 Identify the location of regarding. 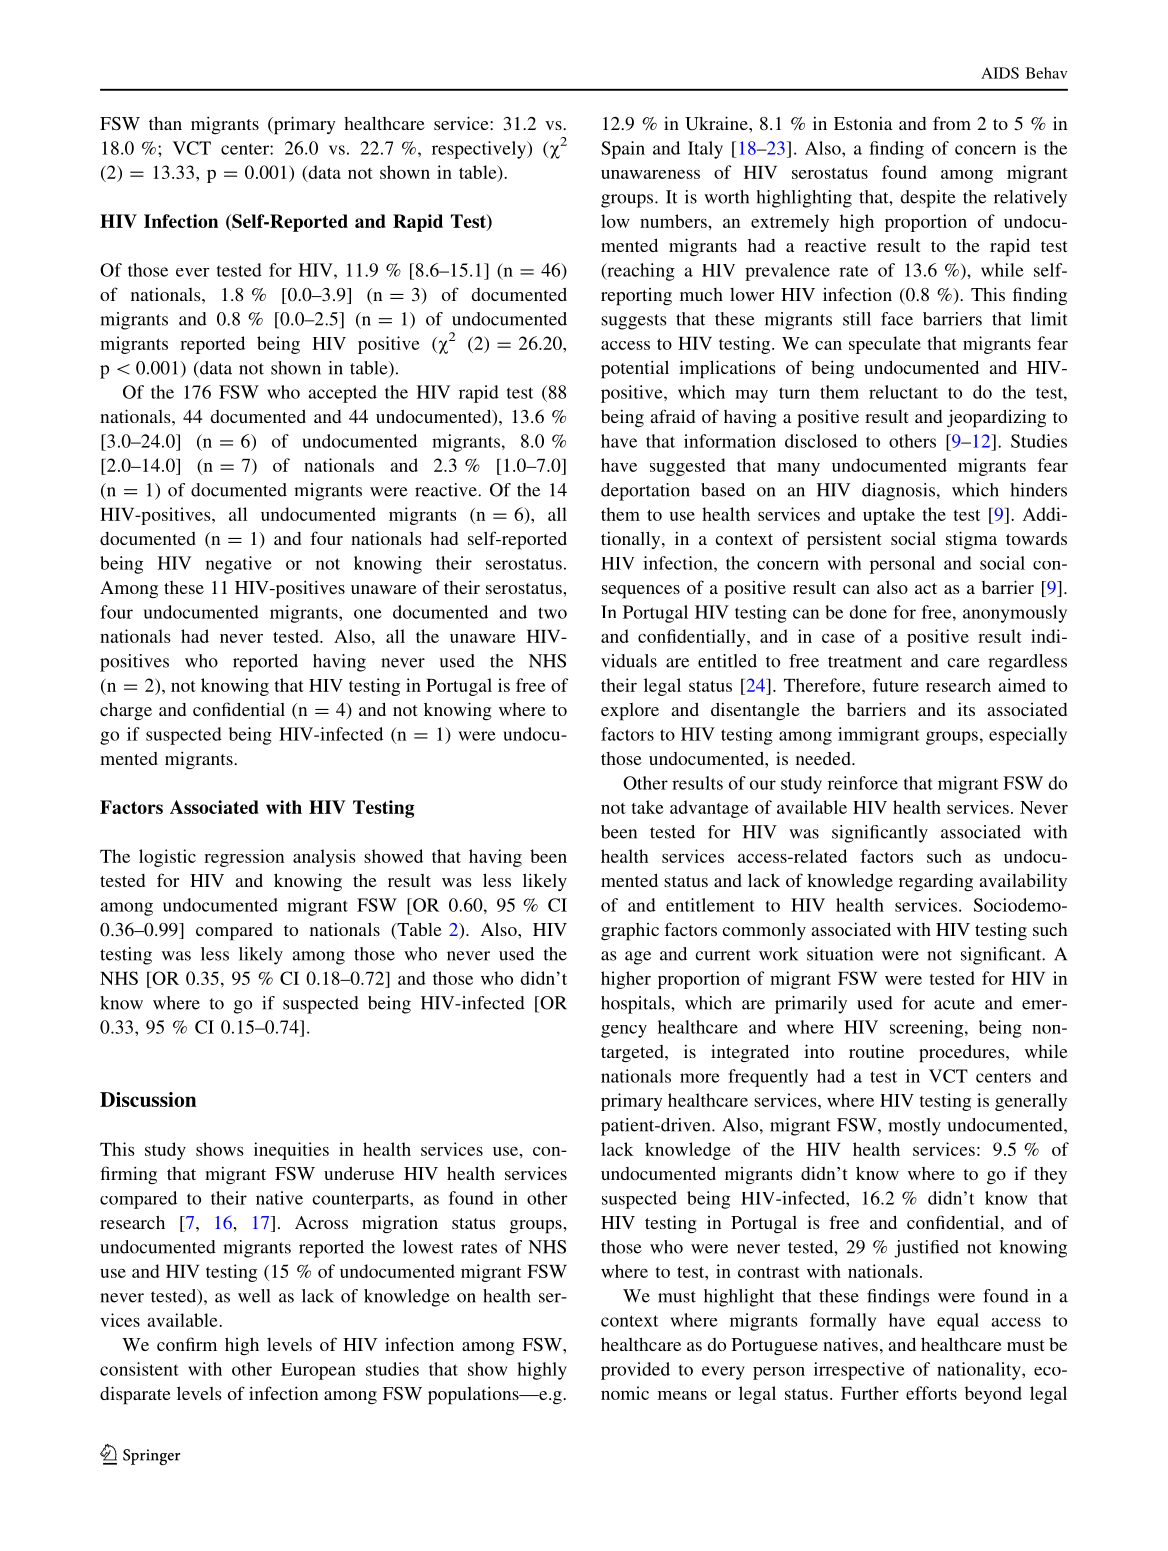
(936, 882).
